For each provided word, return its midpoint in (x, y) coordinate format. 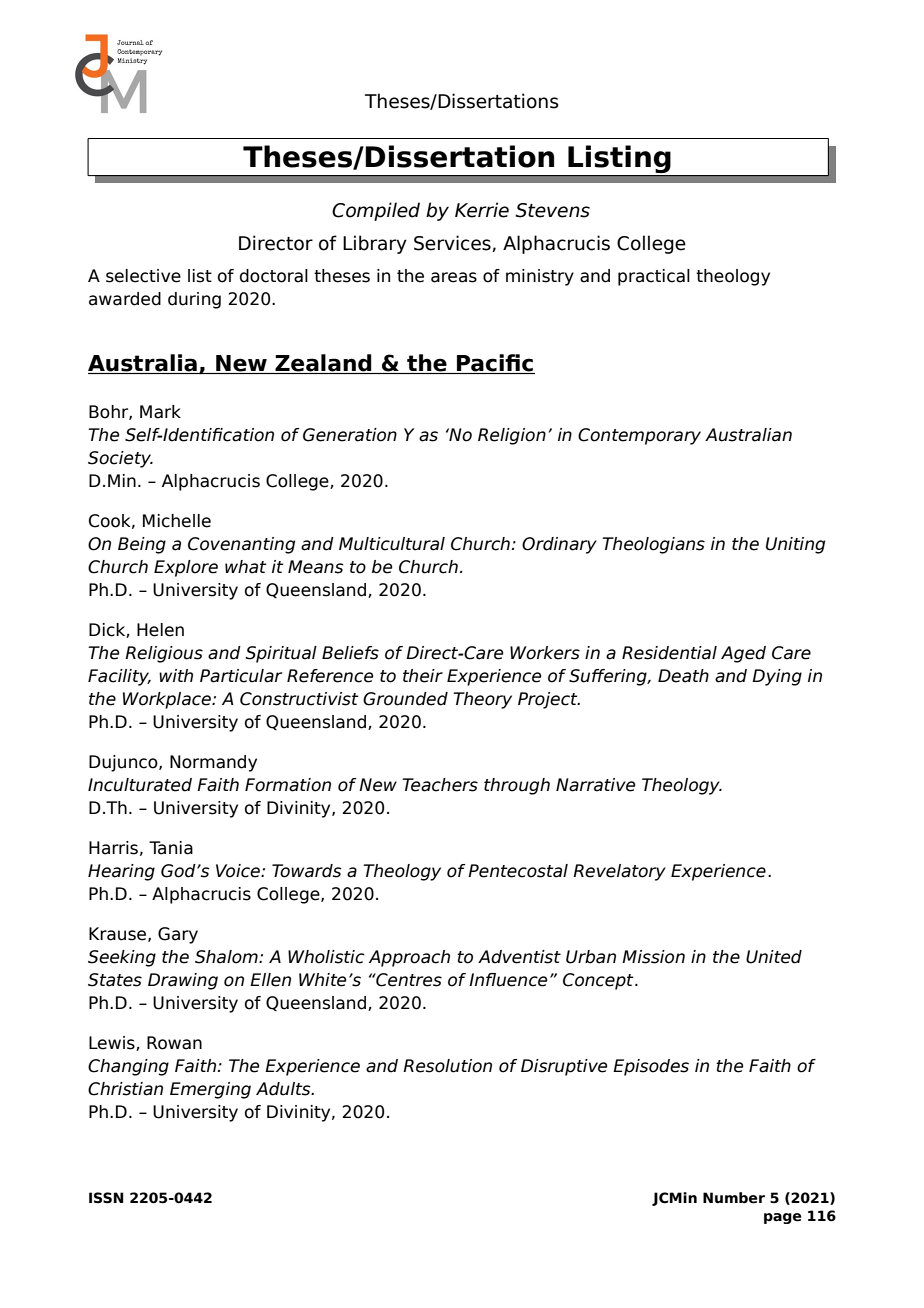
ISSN (106, 1198)
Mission (653, 957)
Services (453, 243)
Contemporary (639, 436)
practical (654, 277)
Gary (178, 935)
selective (143, 276)
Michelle (177, 521)
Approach (409, 958)
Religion (512, 436)
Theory (482, 700)
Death (683, 676)
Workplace (168, 700)
